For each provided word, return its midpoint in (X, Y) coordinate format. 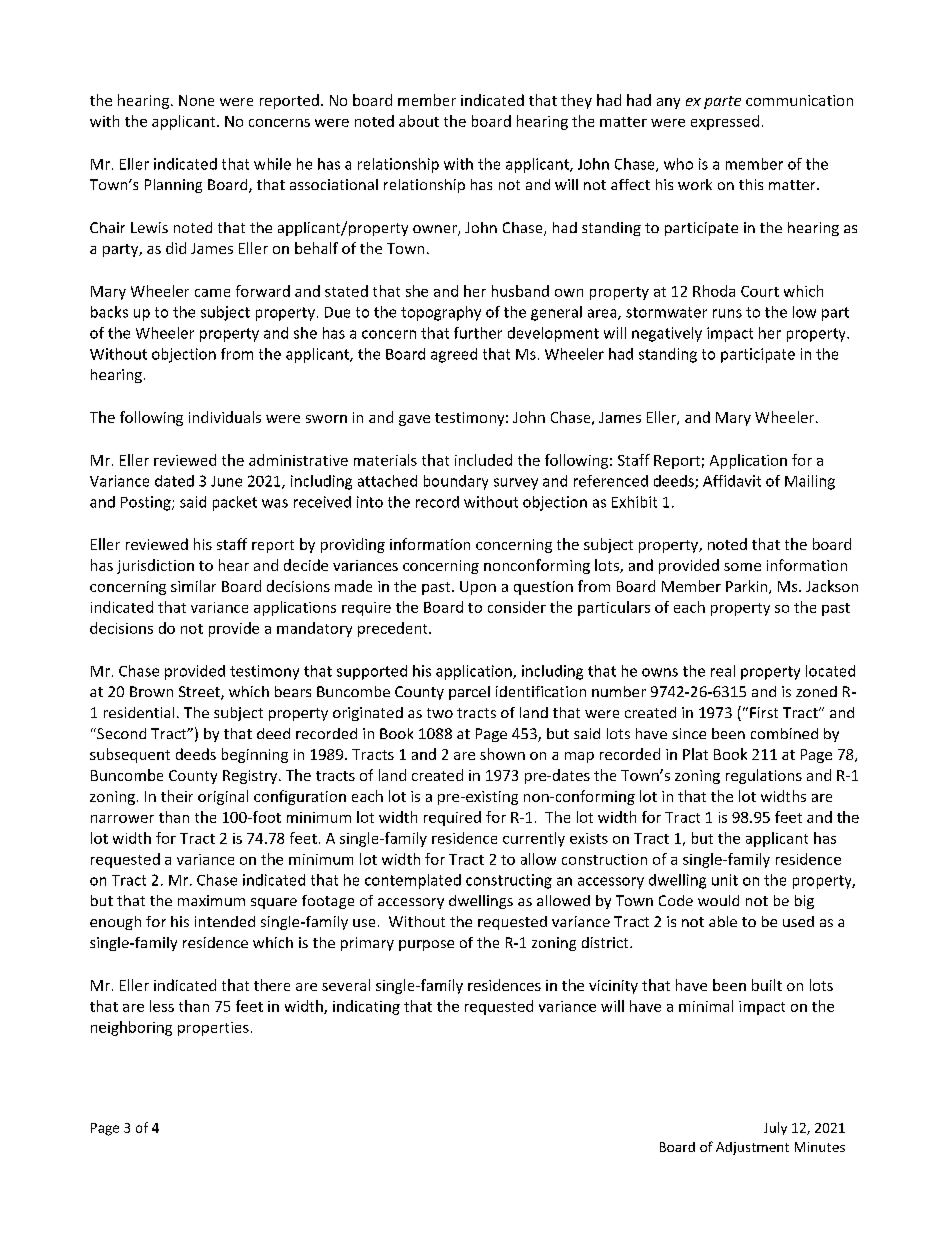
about (419, 121)
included (483, 460)
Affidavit (732, 481)
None (196, 100)
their (177, 796)
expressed (725, 122)
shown (502, 754)
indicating (366, 1007)
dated (174, 481)
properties (213, 1029)
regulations (764, 776)
